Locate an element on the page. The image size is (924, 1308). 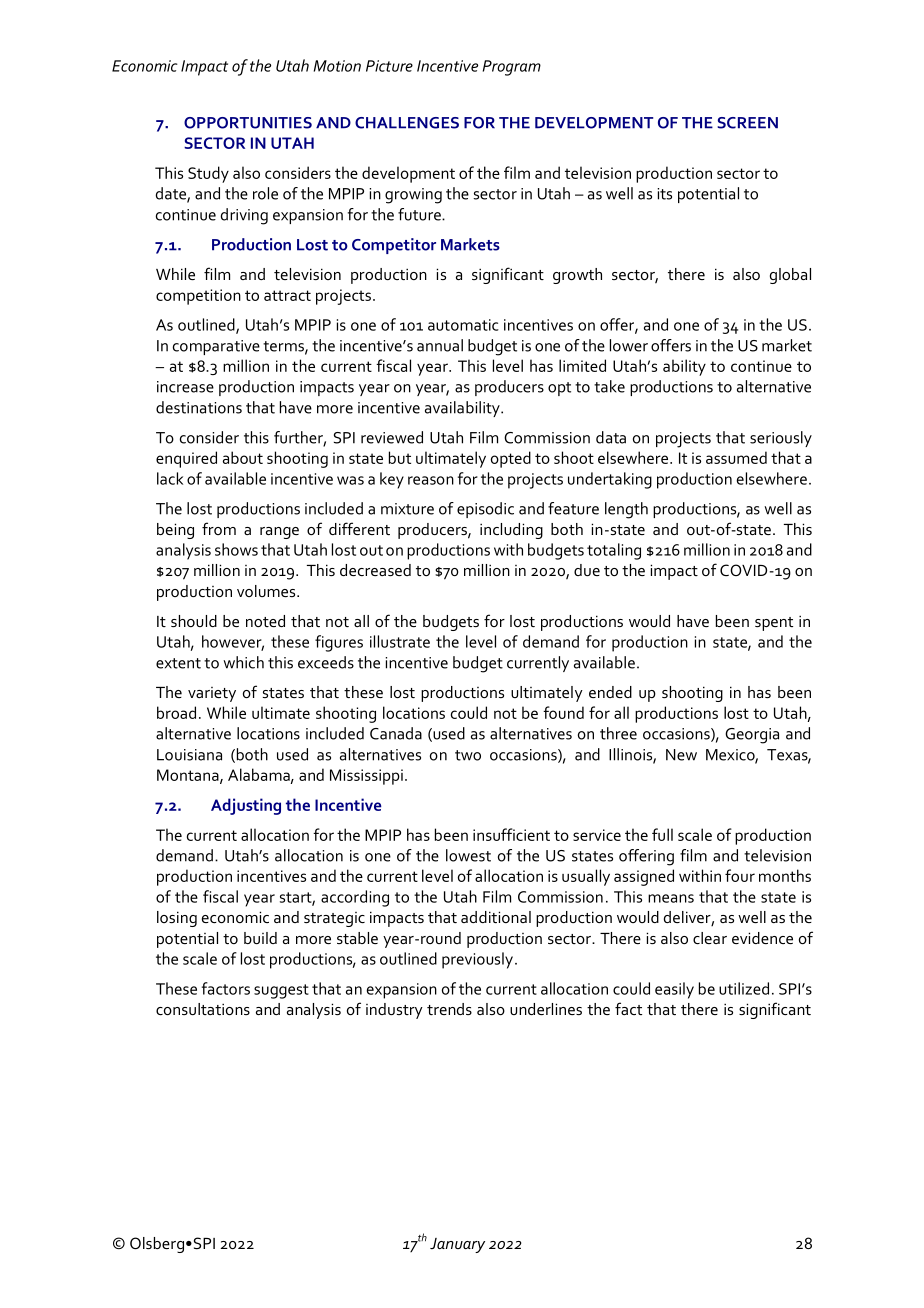
January is located at coordinates (457, 1245).
